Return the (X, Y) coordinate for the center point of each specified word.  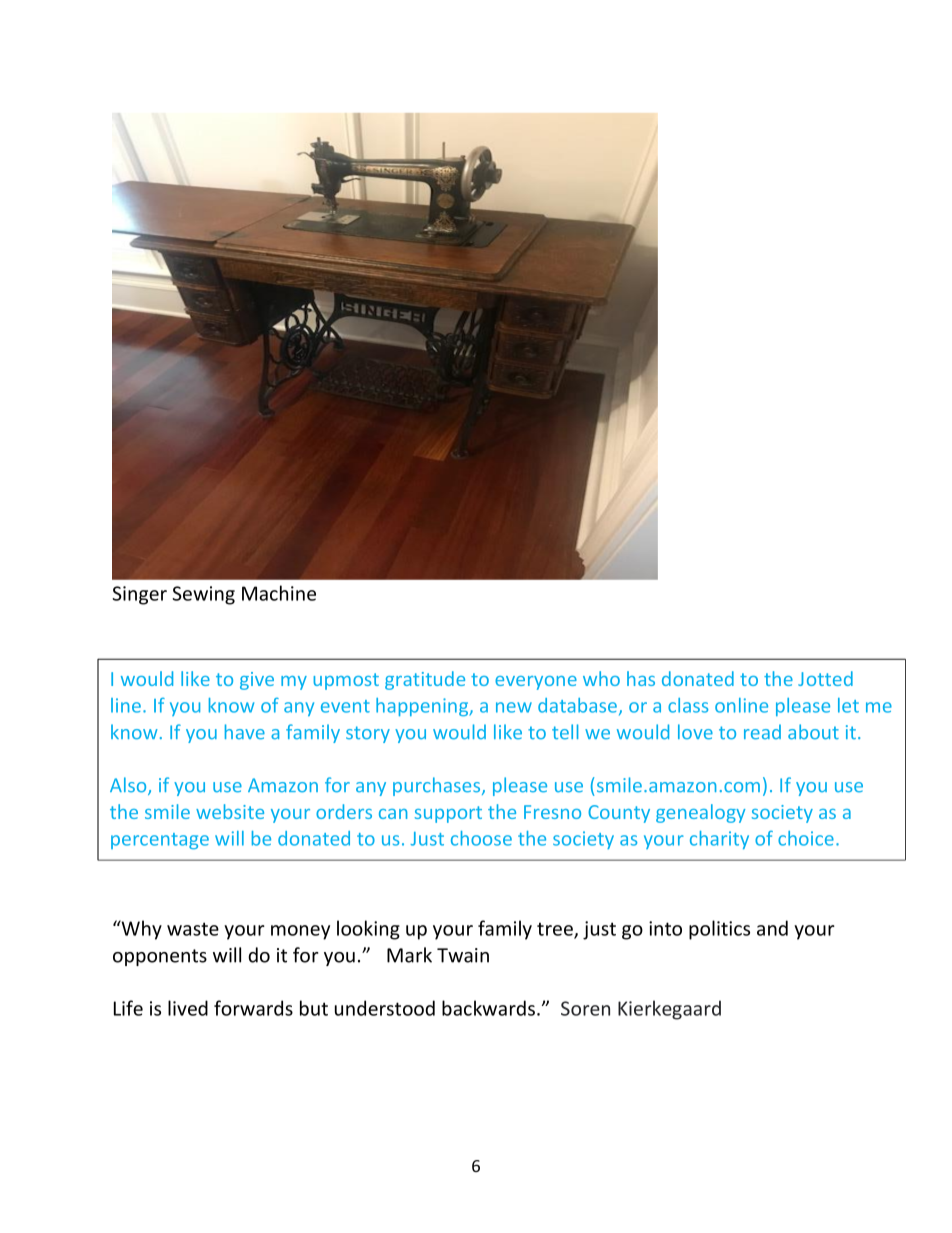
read (762, 732)
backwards (490, 1008)
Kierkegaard (669, 1010)
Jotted (825, 678)
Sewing (203, 595)
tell (565, 732)
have (245, 732)
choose (481, 838)
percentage (160, 841)
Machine (279, 593)
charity (719, 840)
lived (188, 1008)
